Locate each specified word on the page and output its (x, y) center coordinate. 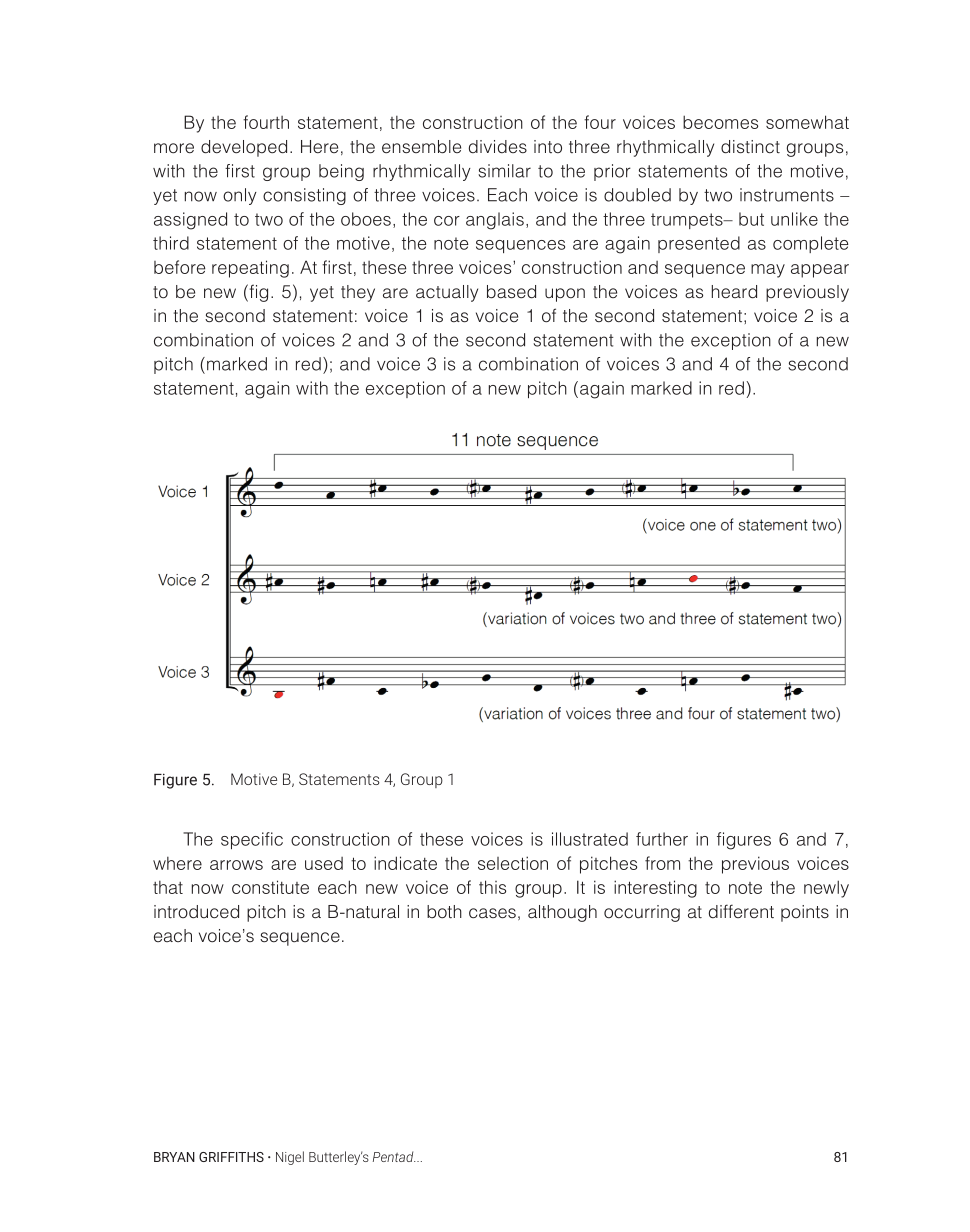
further (662, 839)
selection (513, 863)
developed (244, 148)
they (358, 293)
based (511, 292)
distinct (750, 147)
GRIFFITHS (231, 1157)
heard (734, 292)
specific (252, 840)
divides (498, 146)
